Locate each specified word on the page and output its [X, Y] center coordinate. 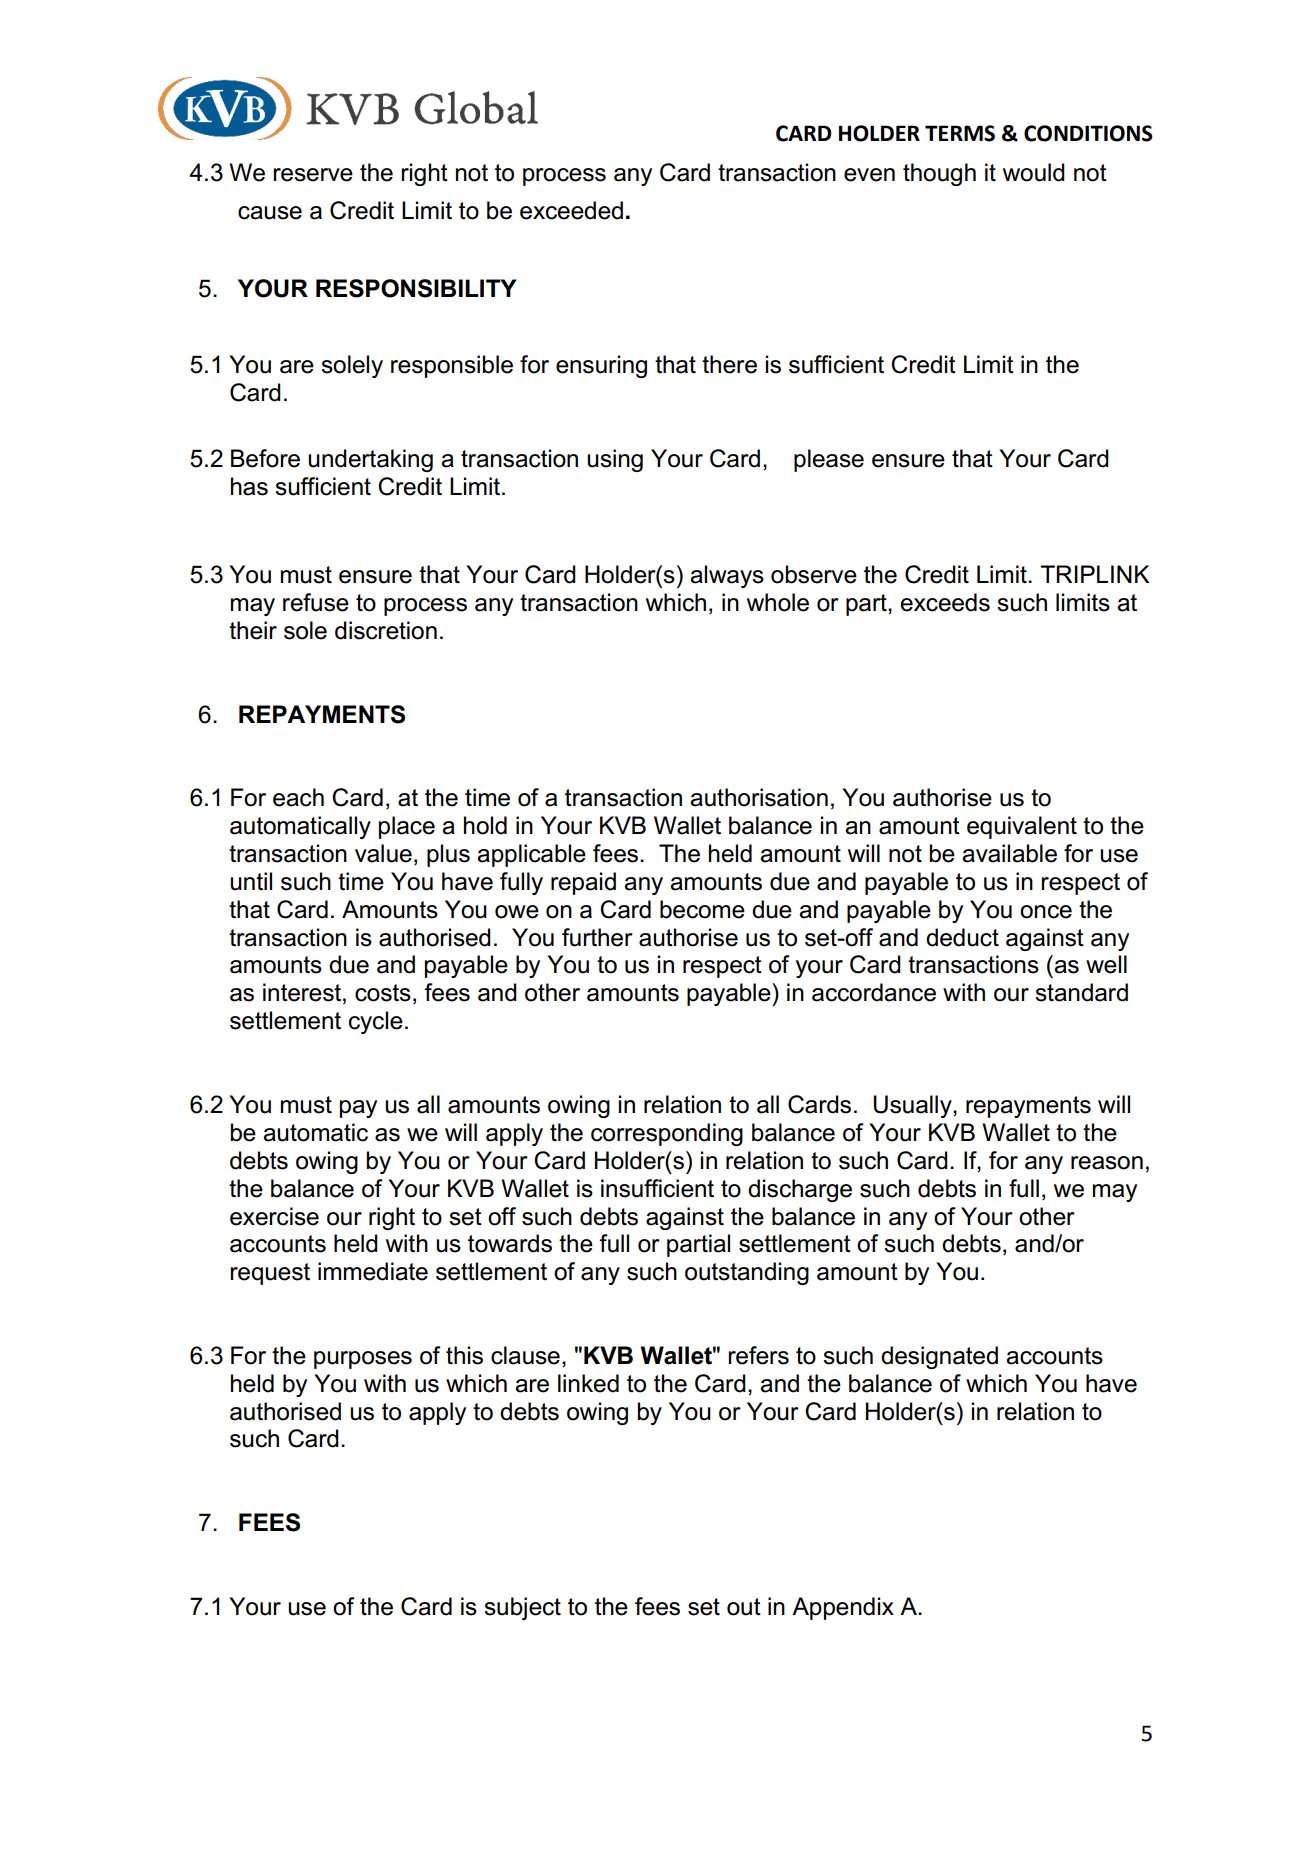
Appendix [843, 1608]
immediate [373, 1271]
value [383, 853]
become [702, 909]
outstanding [747, 1273]
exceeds [945, 602]
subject [522, 1608]
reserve [313, 175]
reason [1107, 1163]
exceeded [571, 210]
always [727, 576]
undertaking [370, 460]
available [1009, 853]
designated [939, 1357]
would [1034, 172]
